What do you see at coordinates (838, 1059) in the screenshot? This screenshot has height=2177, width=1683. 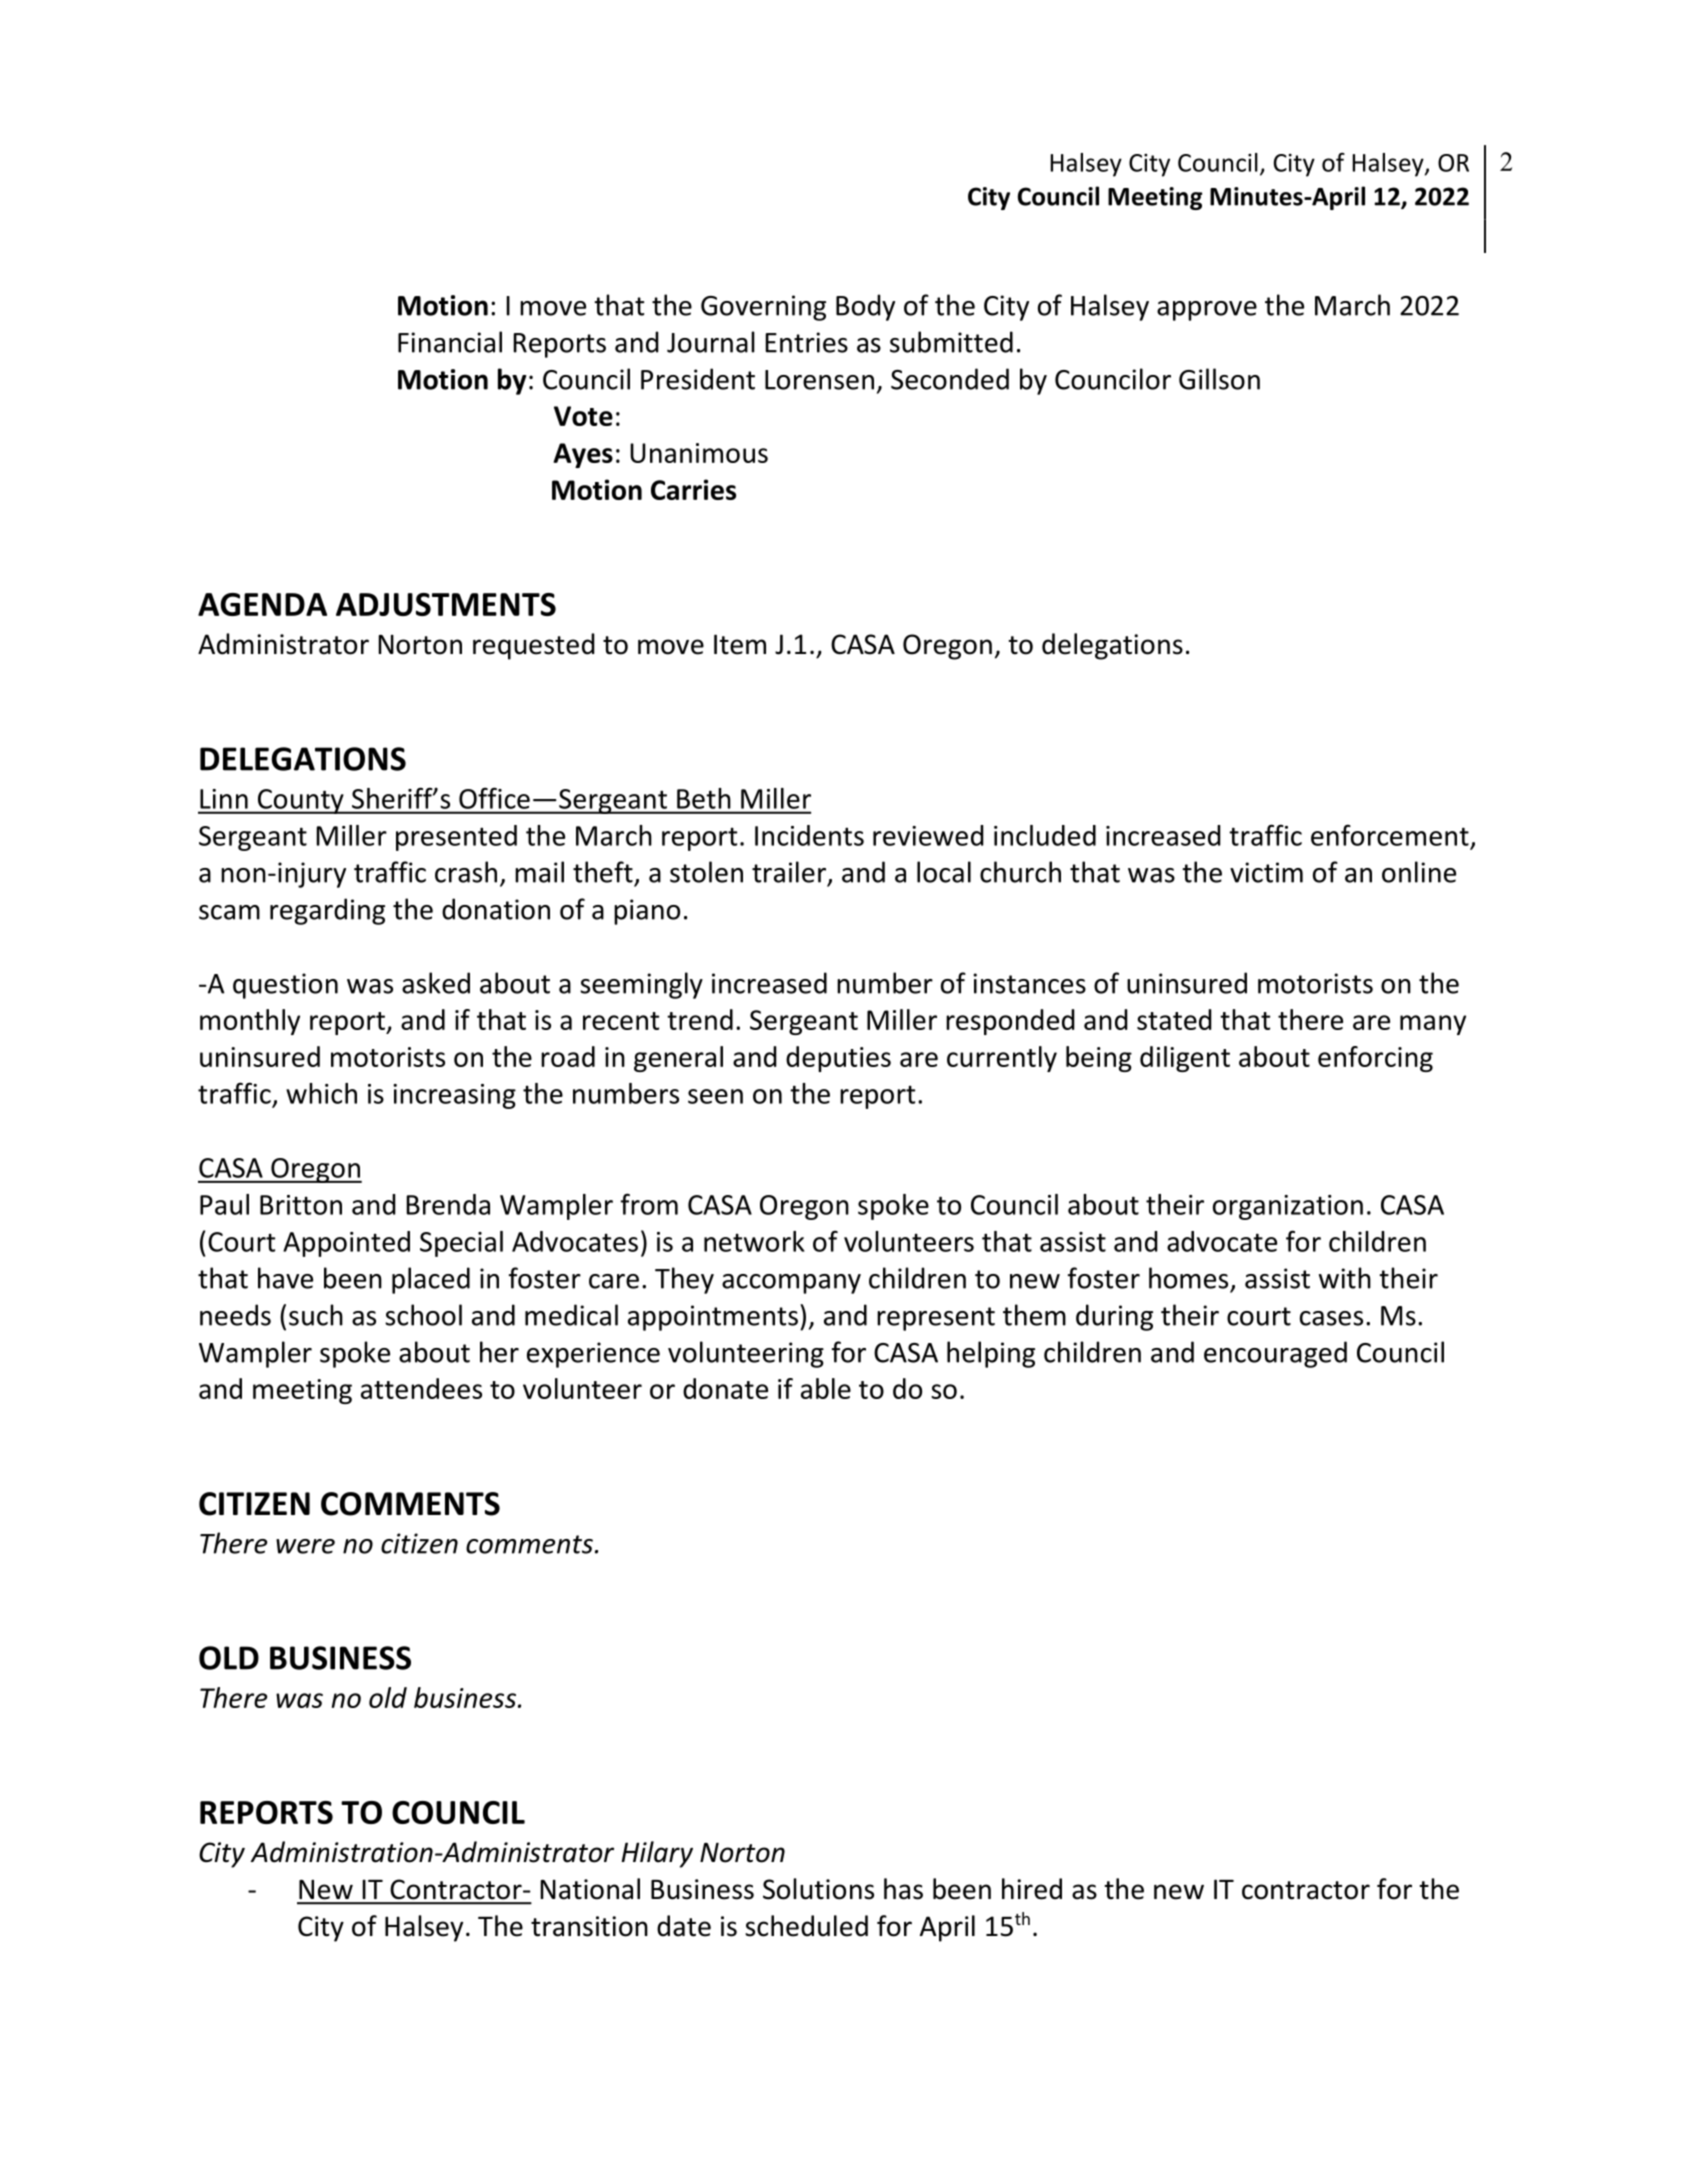 I see `deputies` at bounding box center [838, 1059].
